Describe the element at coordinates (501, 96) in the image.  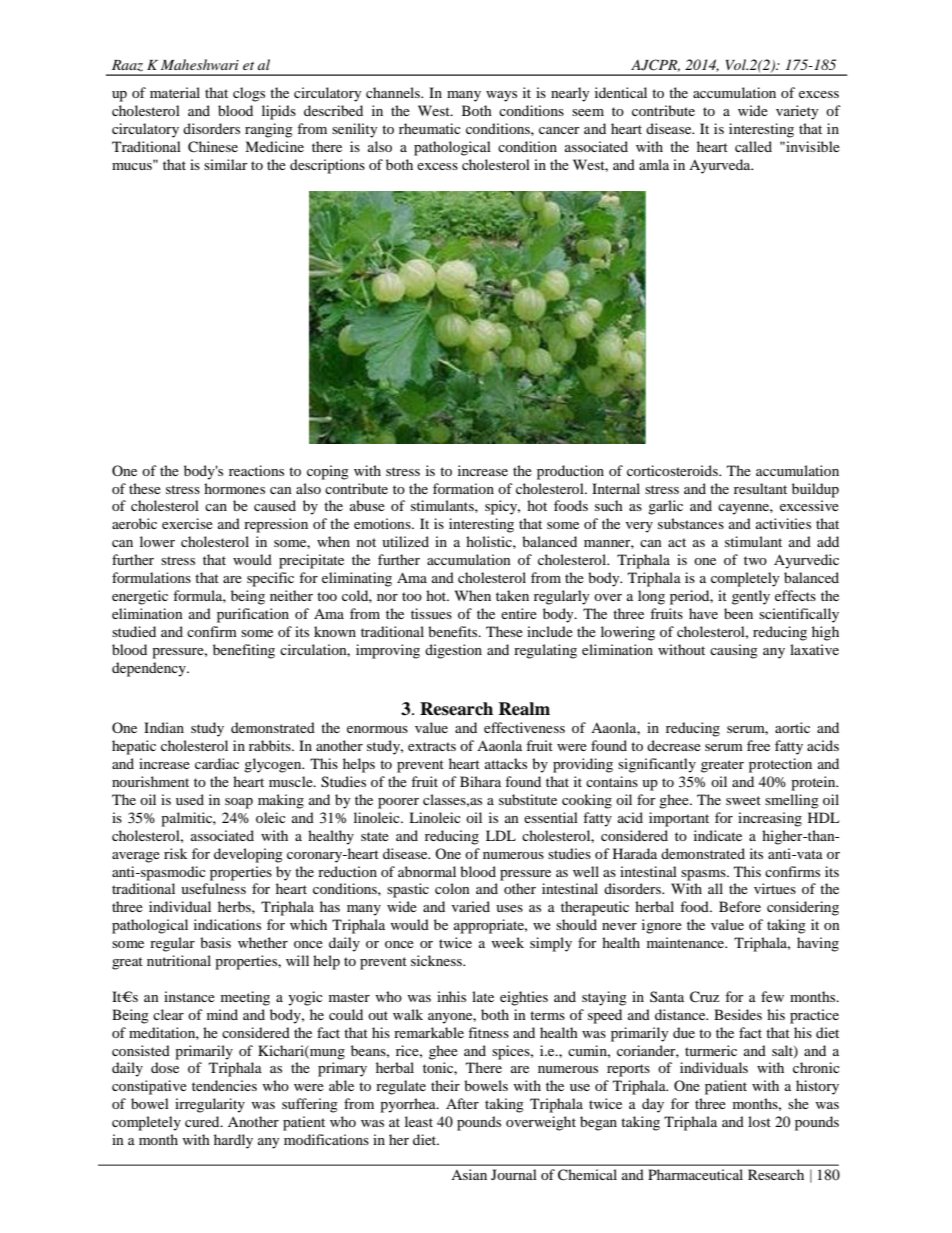
I see `ways` at that location.
